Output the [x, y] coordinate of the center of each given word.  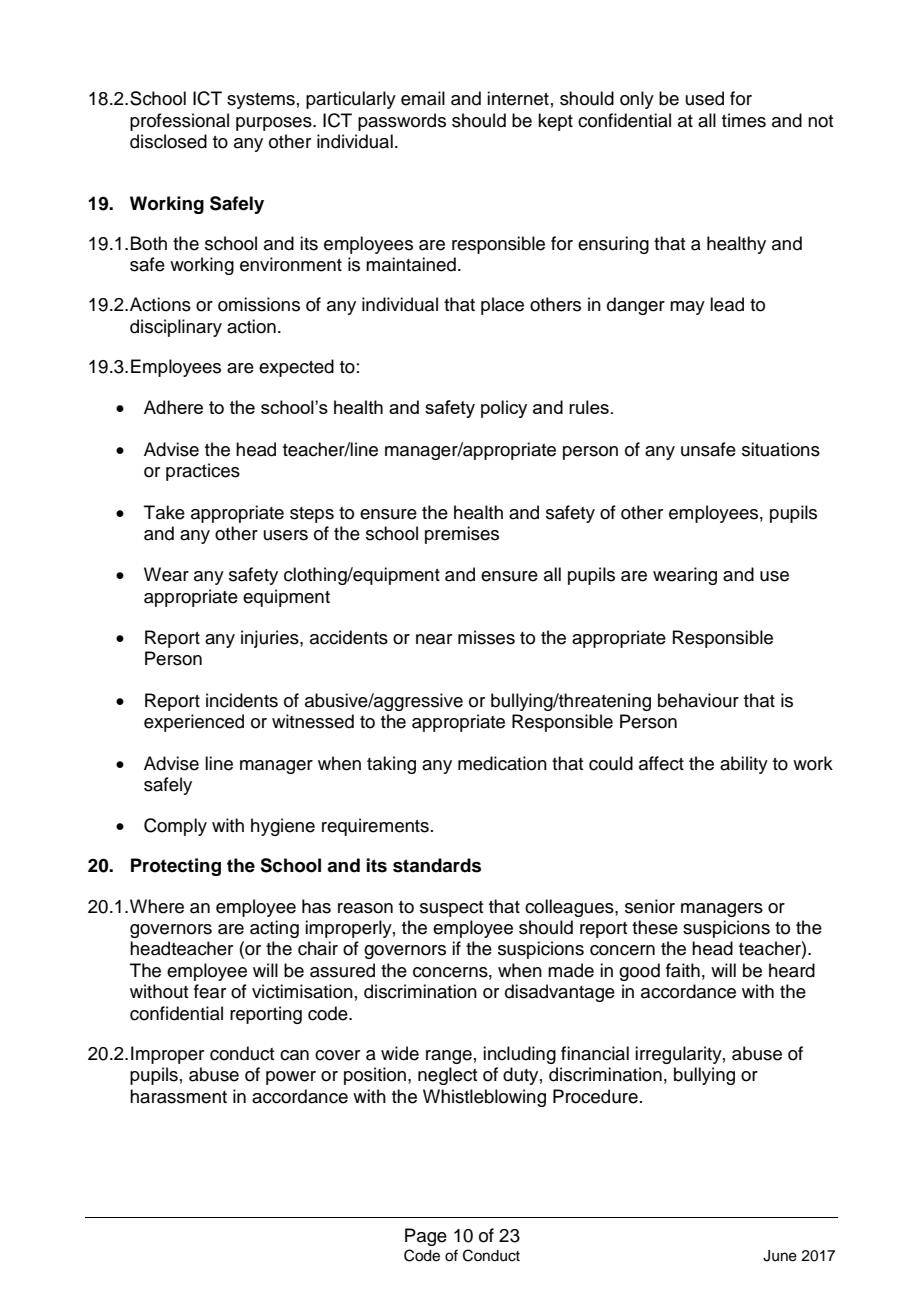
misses [486, 637]
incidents [242, 700]
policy [504, 409]
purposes [275, 124]
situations [781, 449]
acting [274, 929]
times [744, 120]
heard [792, 970]
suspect [451, 909]
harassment [178, 1096]
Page [426, 1237]
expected [296, 368]
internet [518, 98]
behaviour [698, 700]
